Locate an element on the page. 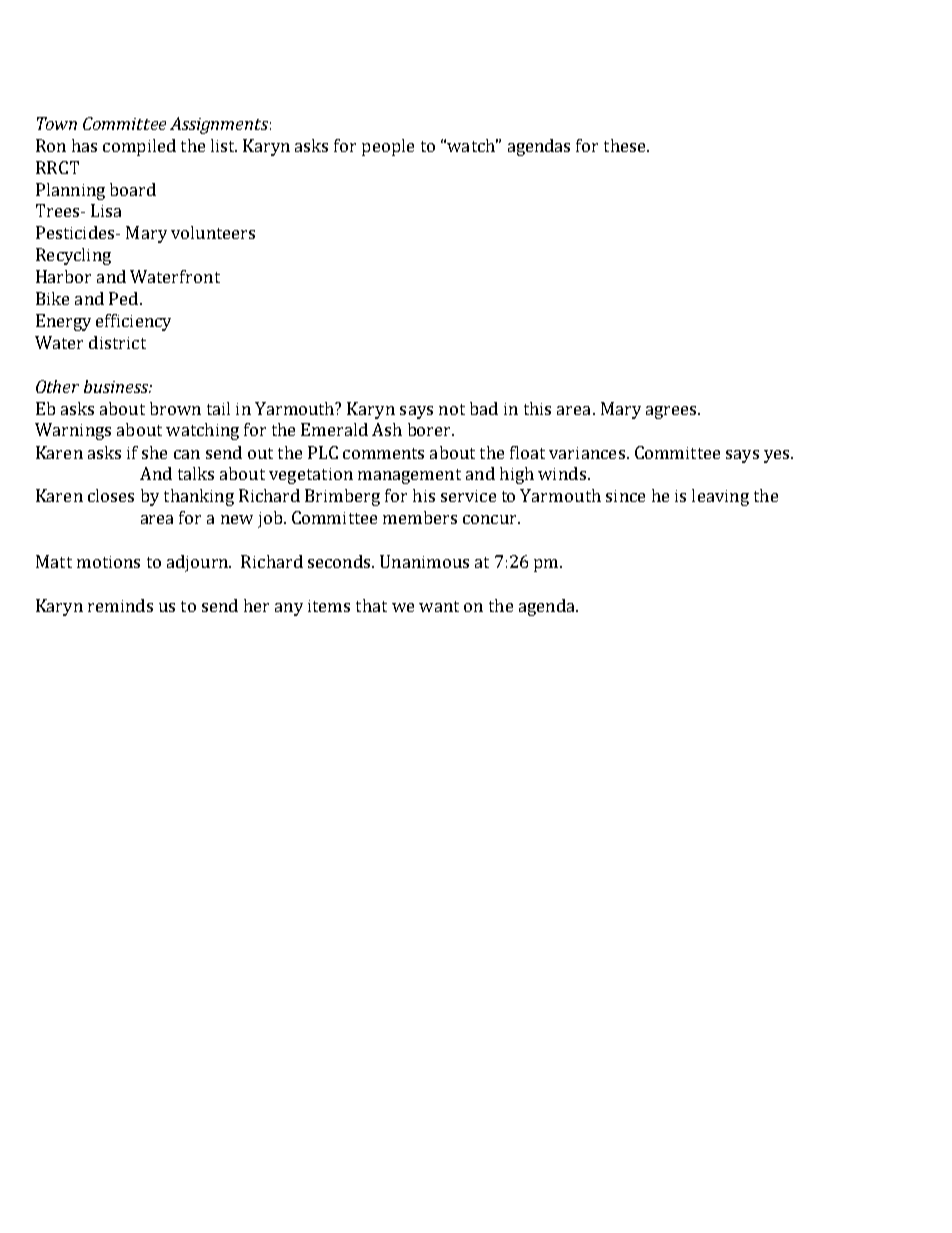 The width and height of the document is (952, 1233). compiled is located at coordinates (139, 147).
